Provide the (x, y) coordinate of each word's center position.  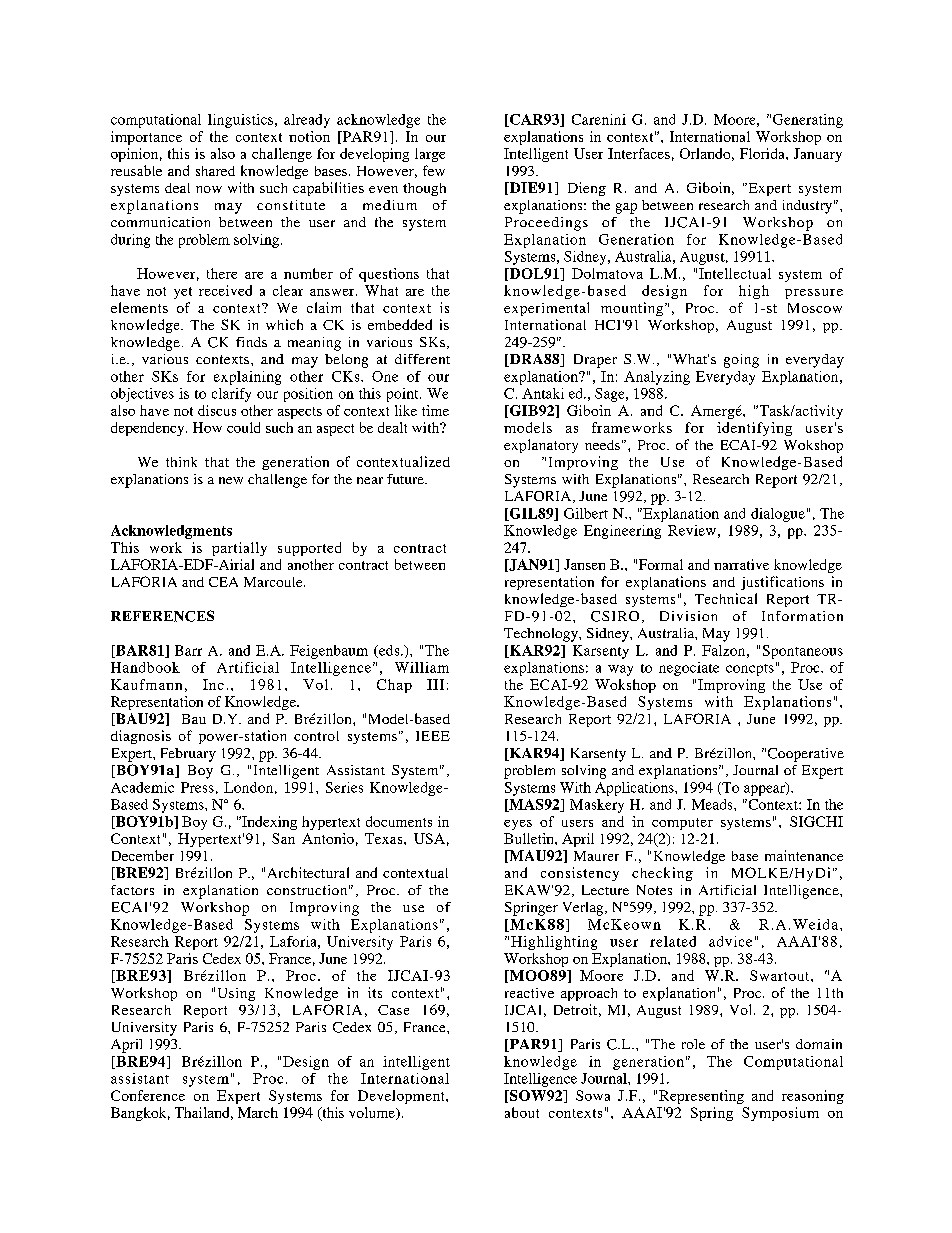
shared (215, 171)
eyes (518, 825)
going (741, 361)
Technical (726, 598)
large (430, 155)
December (143, 855)
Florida (763, 153)
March (258, 1112)
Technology (542, 635)
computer (682, 824)
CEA (223, 582)
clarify (231, 395)
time (435, 410)
